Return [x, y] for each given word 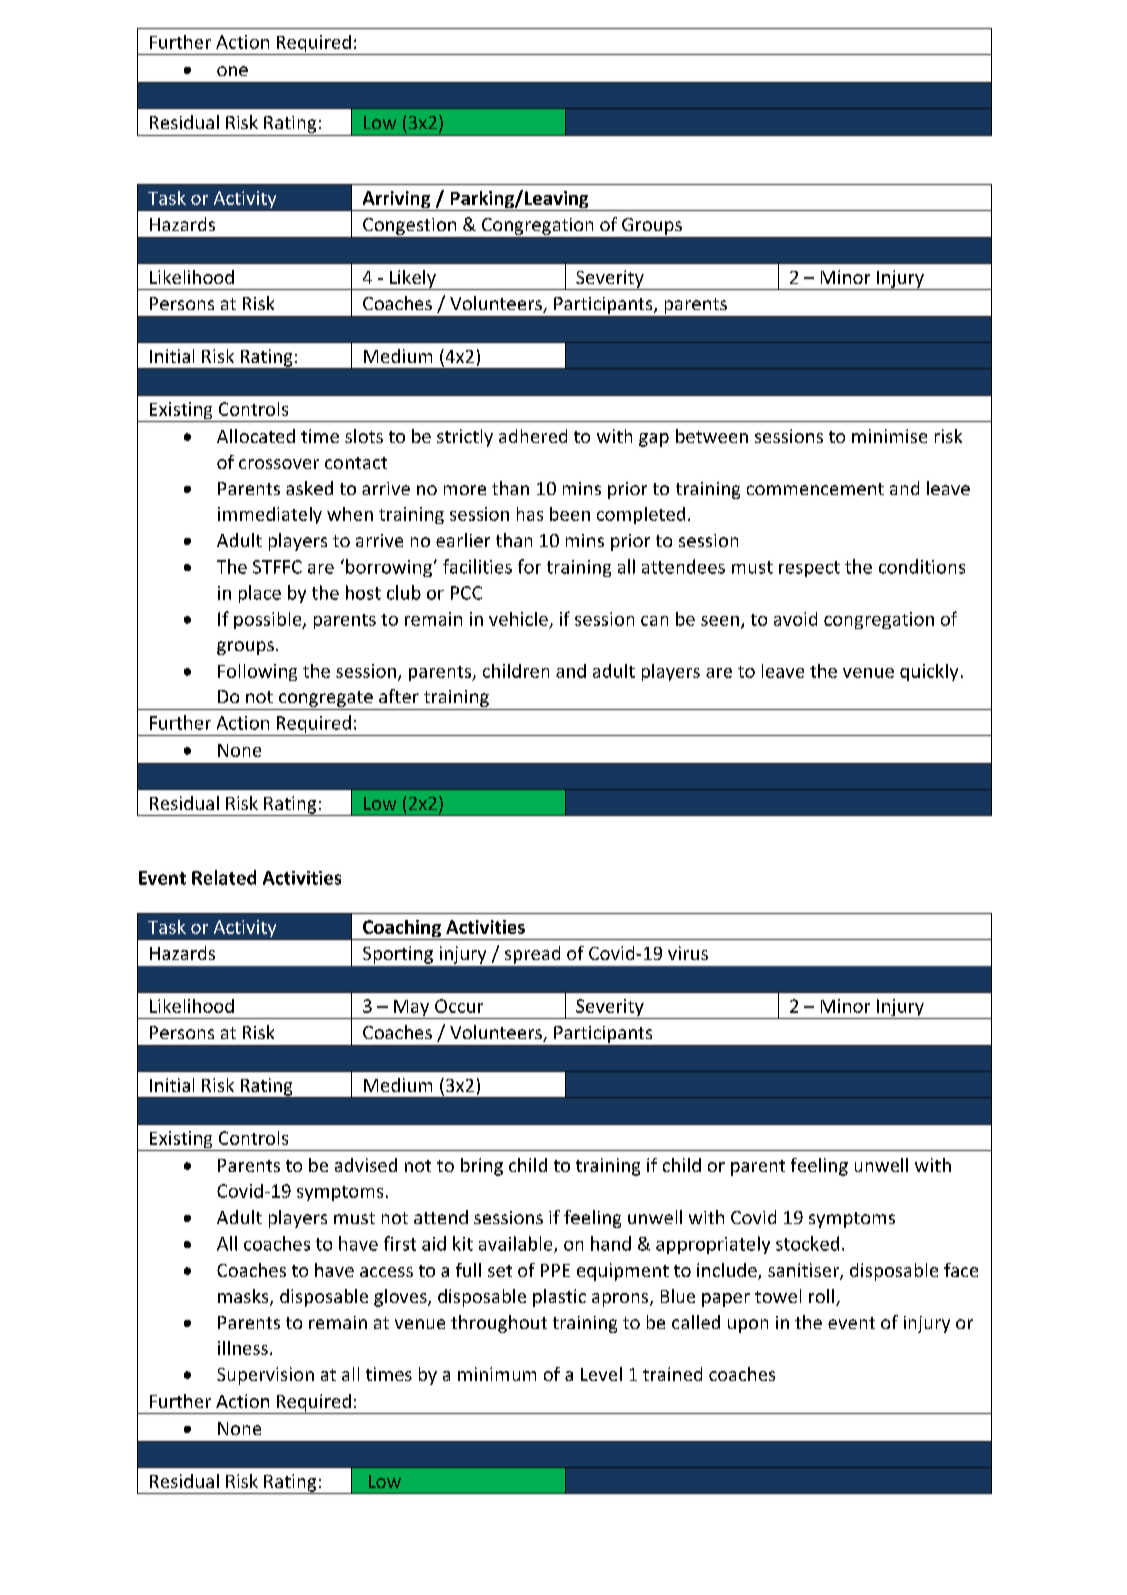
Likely [413, 280]
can [654, 621]
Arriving [396, 201]
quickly [929, 672]
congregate [326, 699]
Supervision [265, 1376]
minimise [889, 436]
